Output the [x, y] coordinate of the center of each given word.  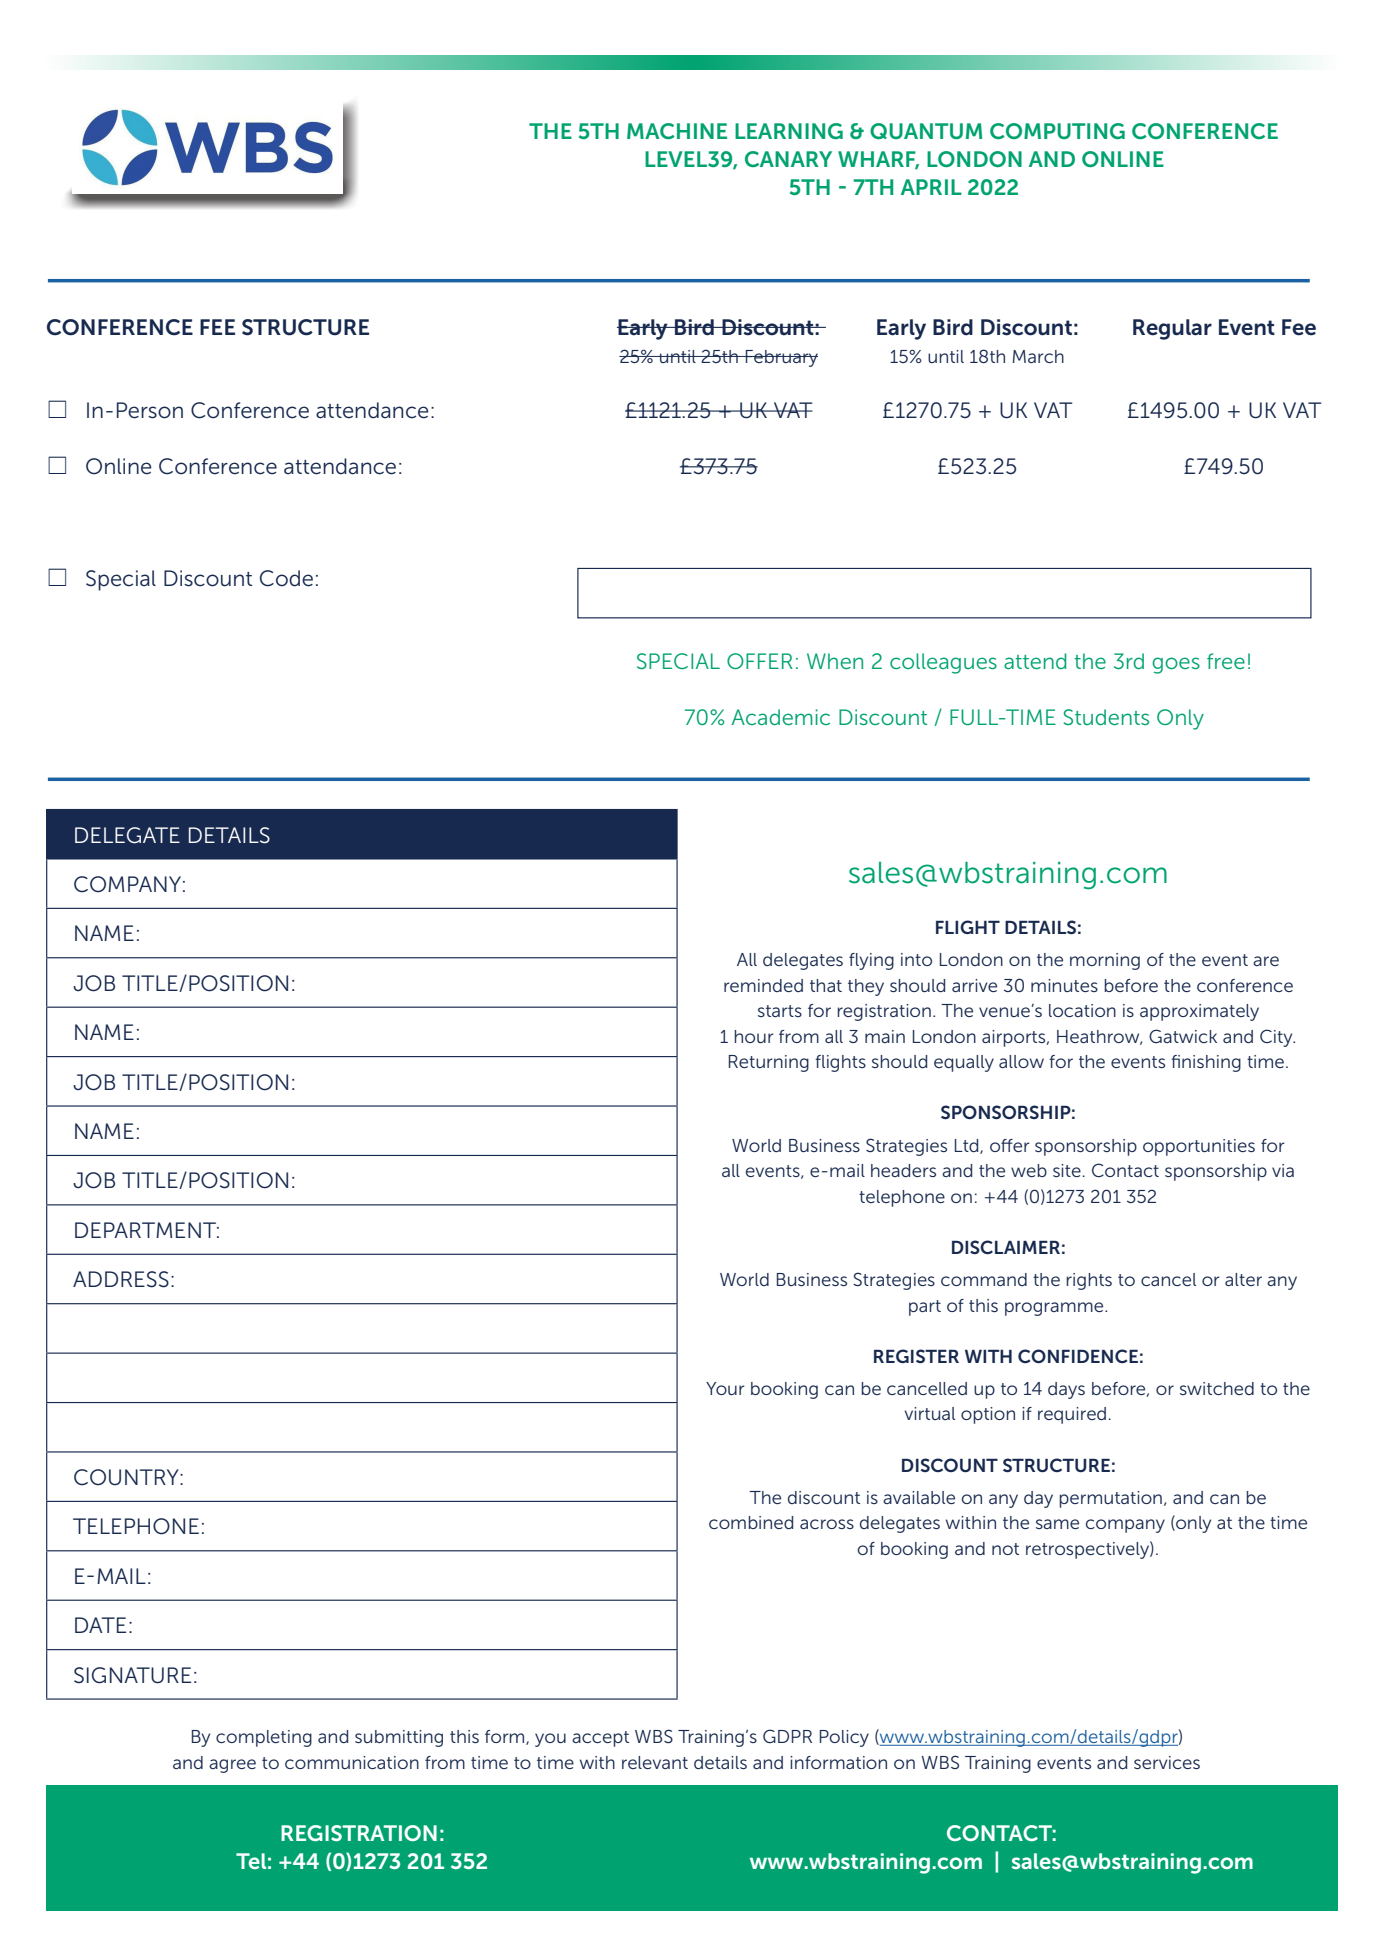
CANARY [788, 159]
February [781, 358]
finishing [1206, 1063]
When [835, 661]
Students [1106, 717]
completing [264, 1738]
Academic [781, 717]
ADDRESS [121, 1279]
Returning [769, 1063]
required [1072, 1415]
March [1038, 356]
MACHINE [677, 131]
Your [725, 1388]
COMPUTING [1057, 131]
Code [286, 578]
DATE [100, 1625]
